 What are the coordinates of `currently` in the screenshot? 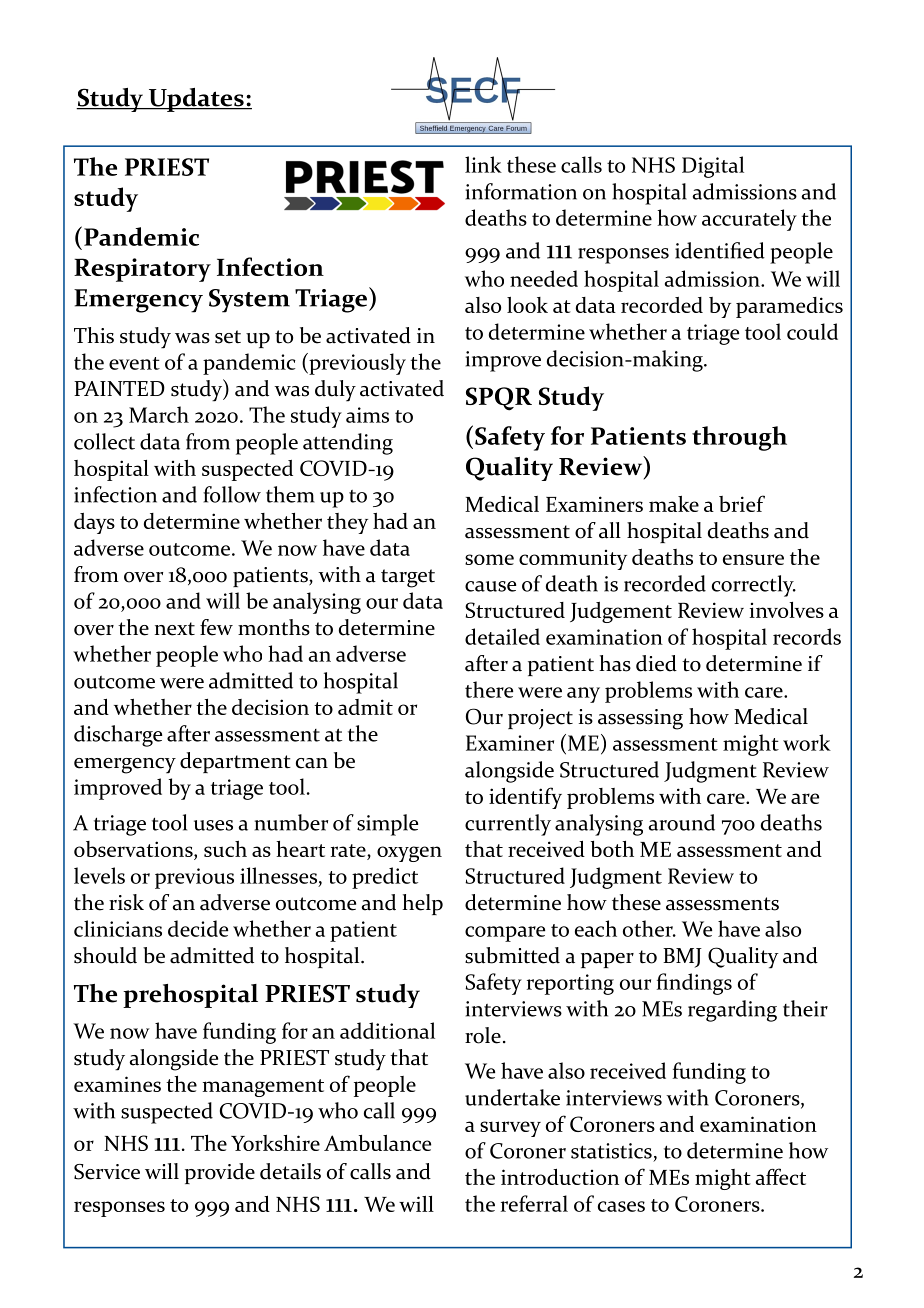 It's located at (508, 825).
